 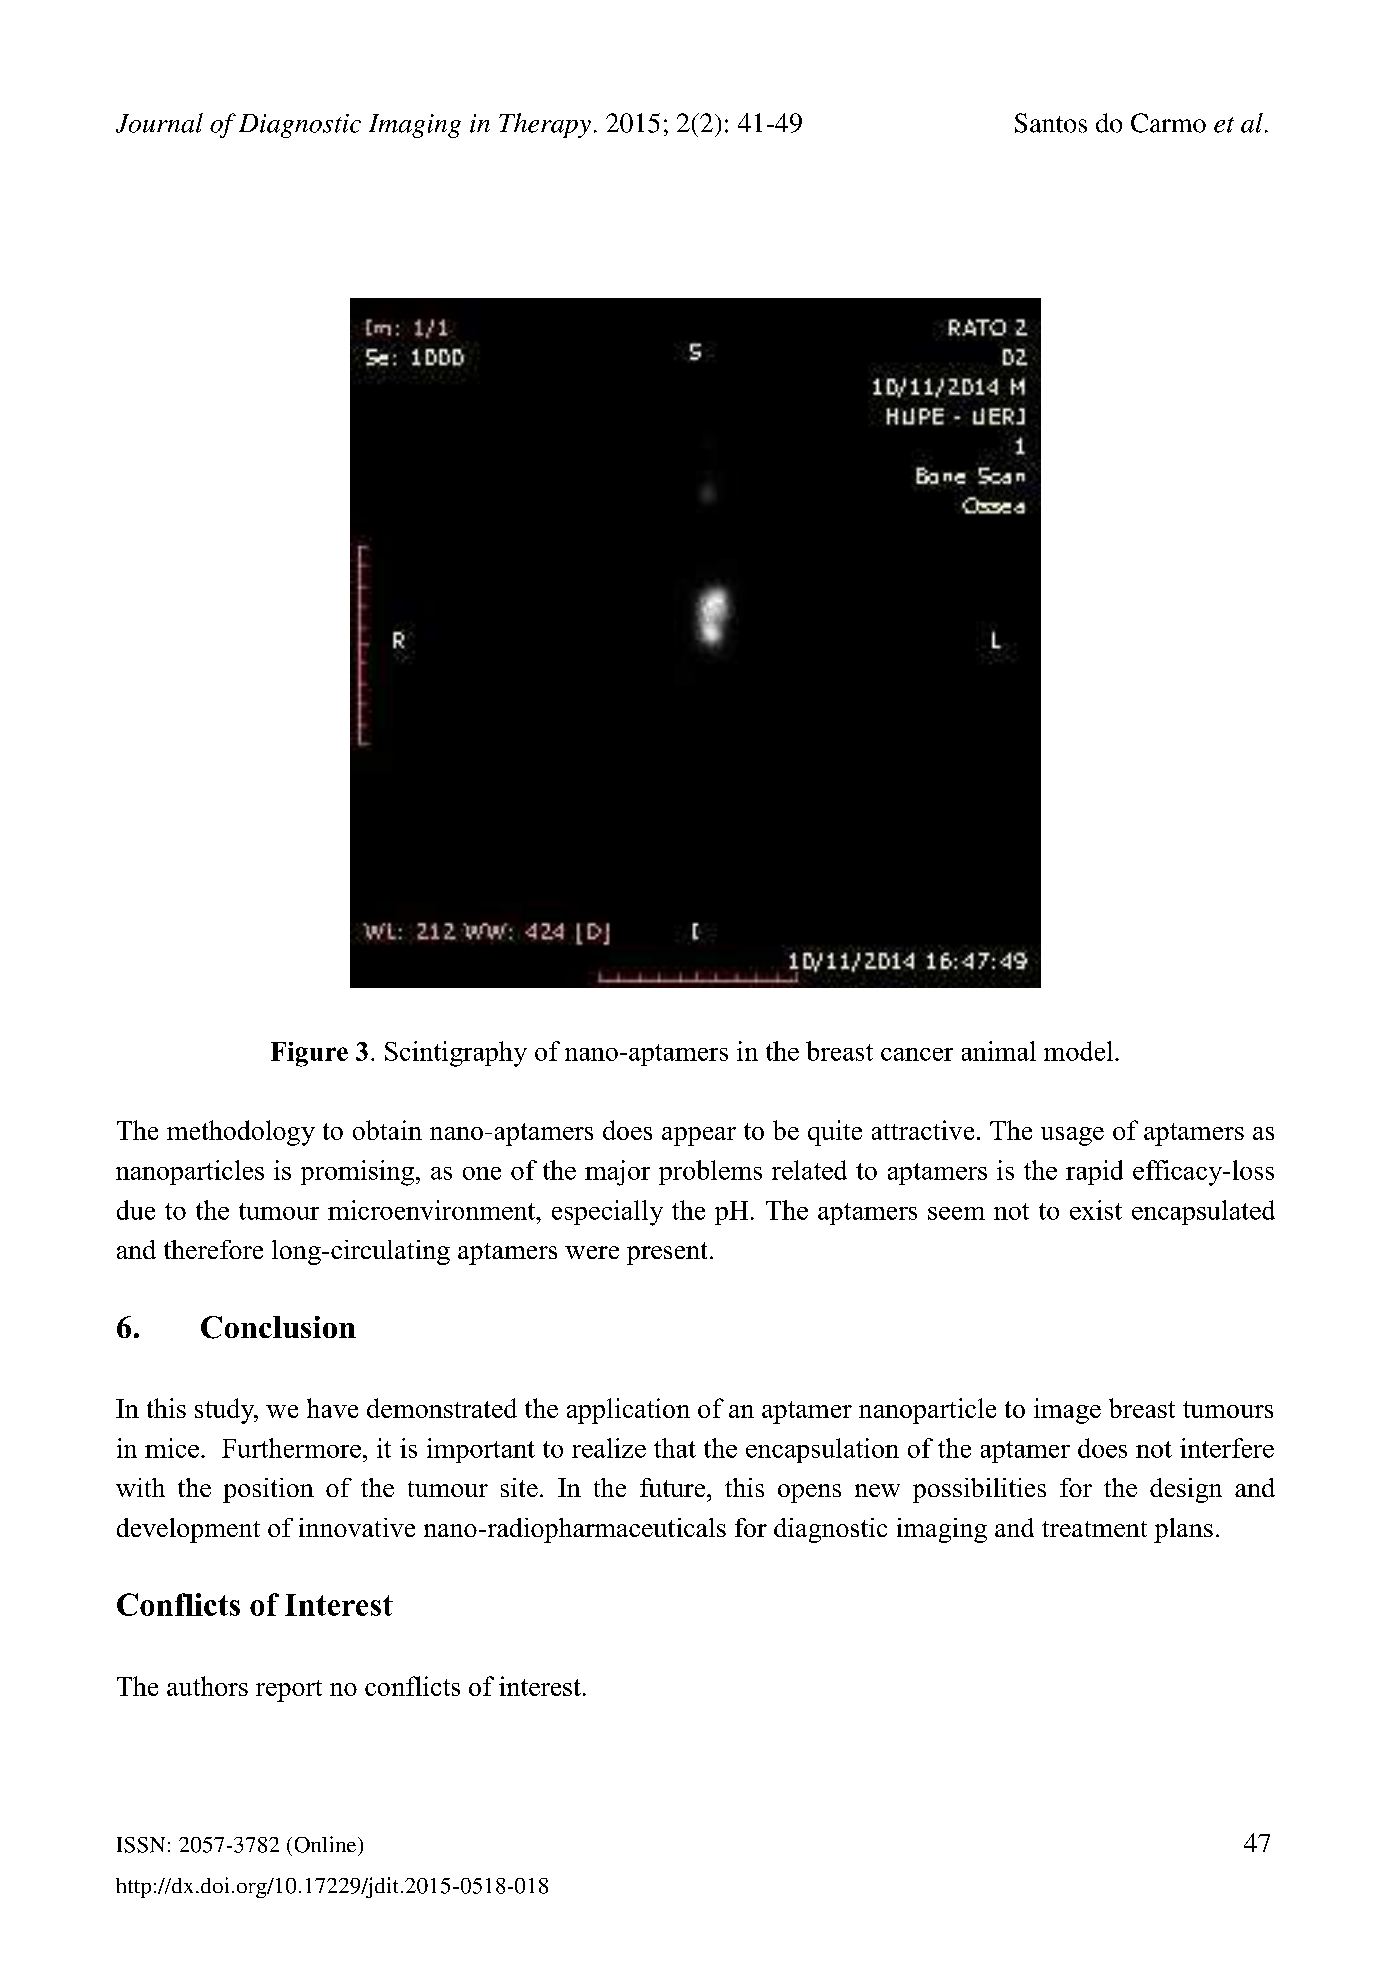 What do you see at coordinates (327, 1844) in the screenshot?
I see `Online` at bounding box center [327, 1844].
